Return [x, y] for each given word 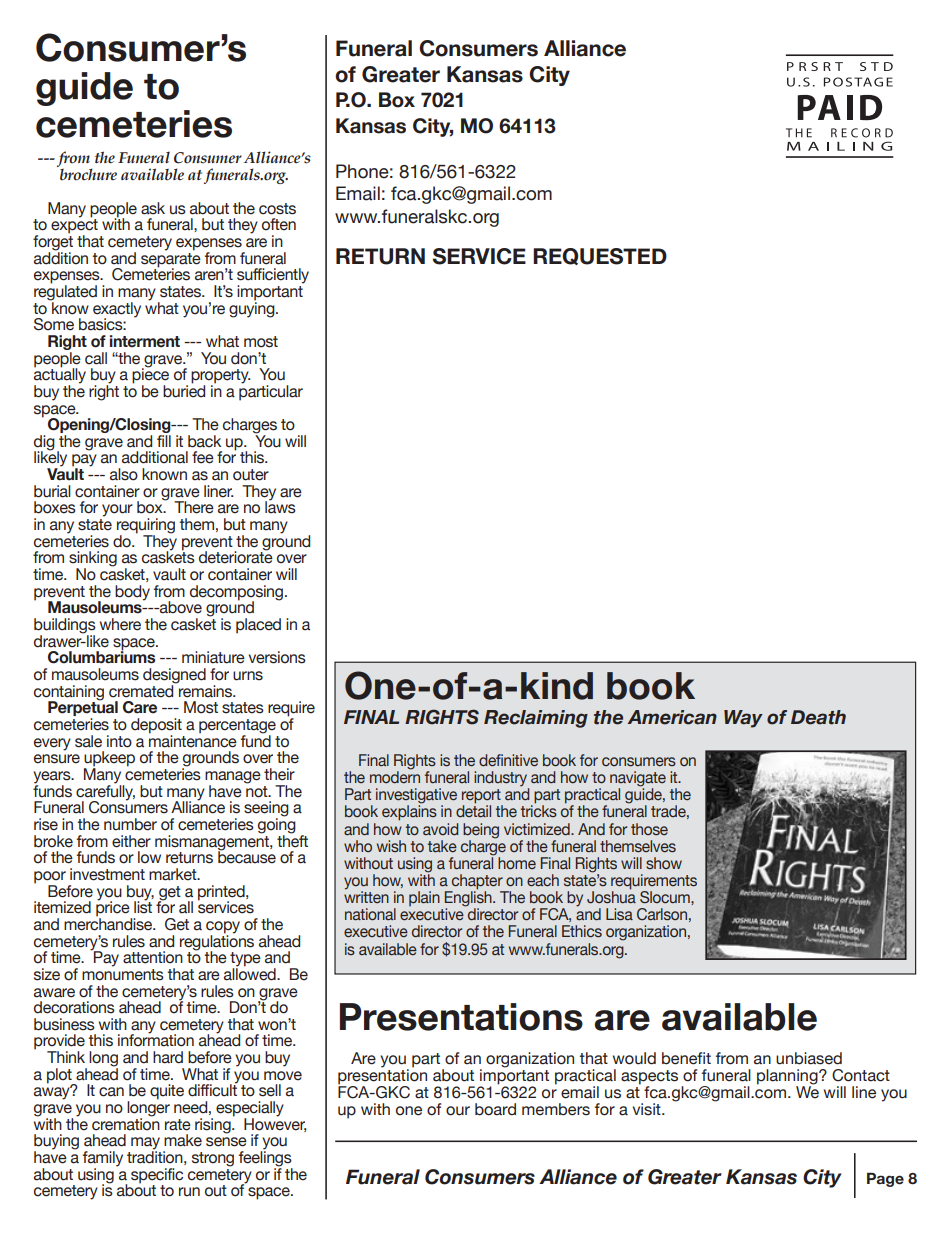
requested [600, 256]
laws [280, 506]
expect [74, 226]
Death [818, 717]
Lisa [619, 914]
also [124, 474]
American [672, 717]
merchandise [109, 923]
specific [157, 1176]
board [495, 1109]
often [279, 224]
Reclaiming [536, 719]
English [469, 899]
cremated [142, 690]
